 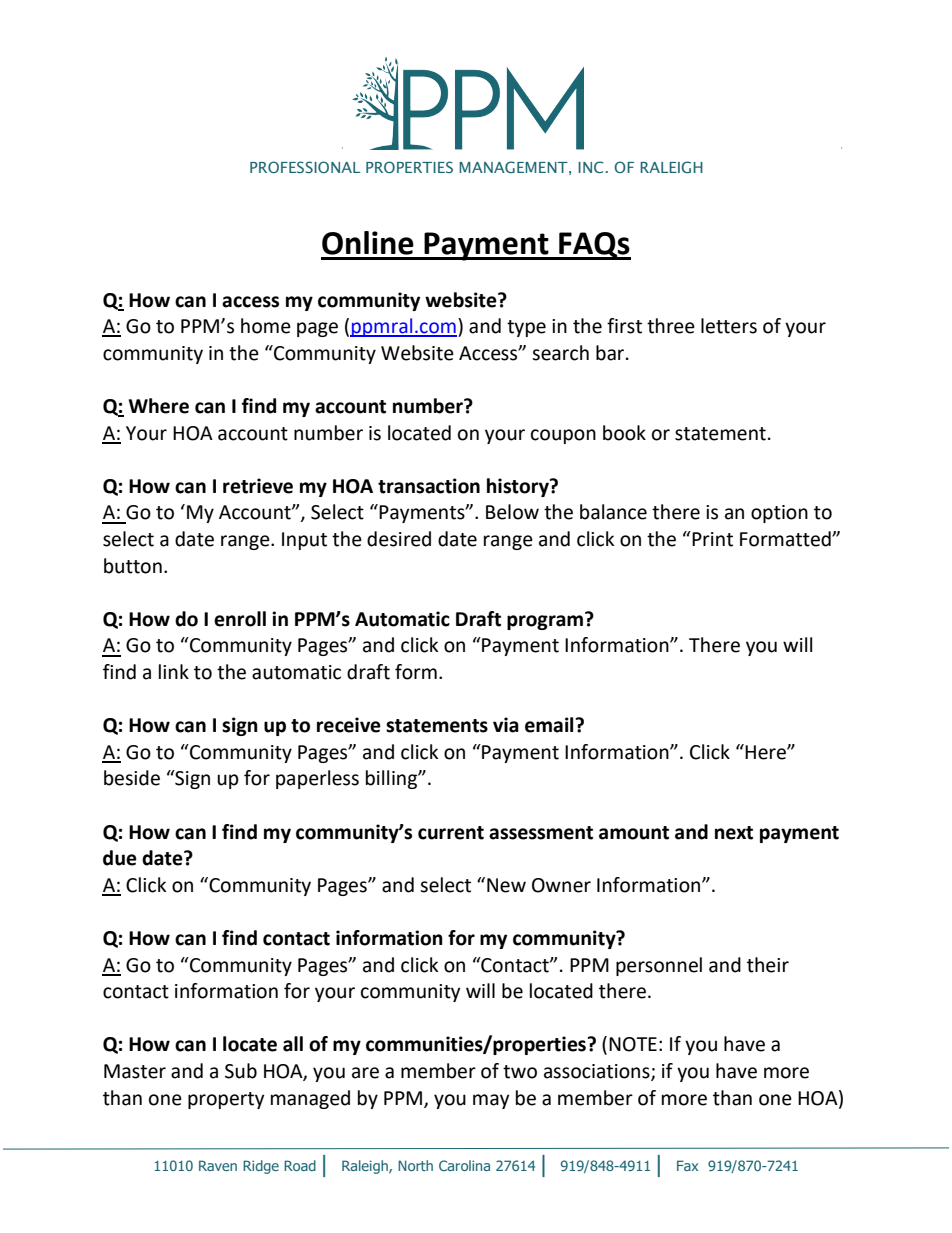 I want to click on Fax, so click(x=687, y=1165).
